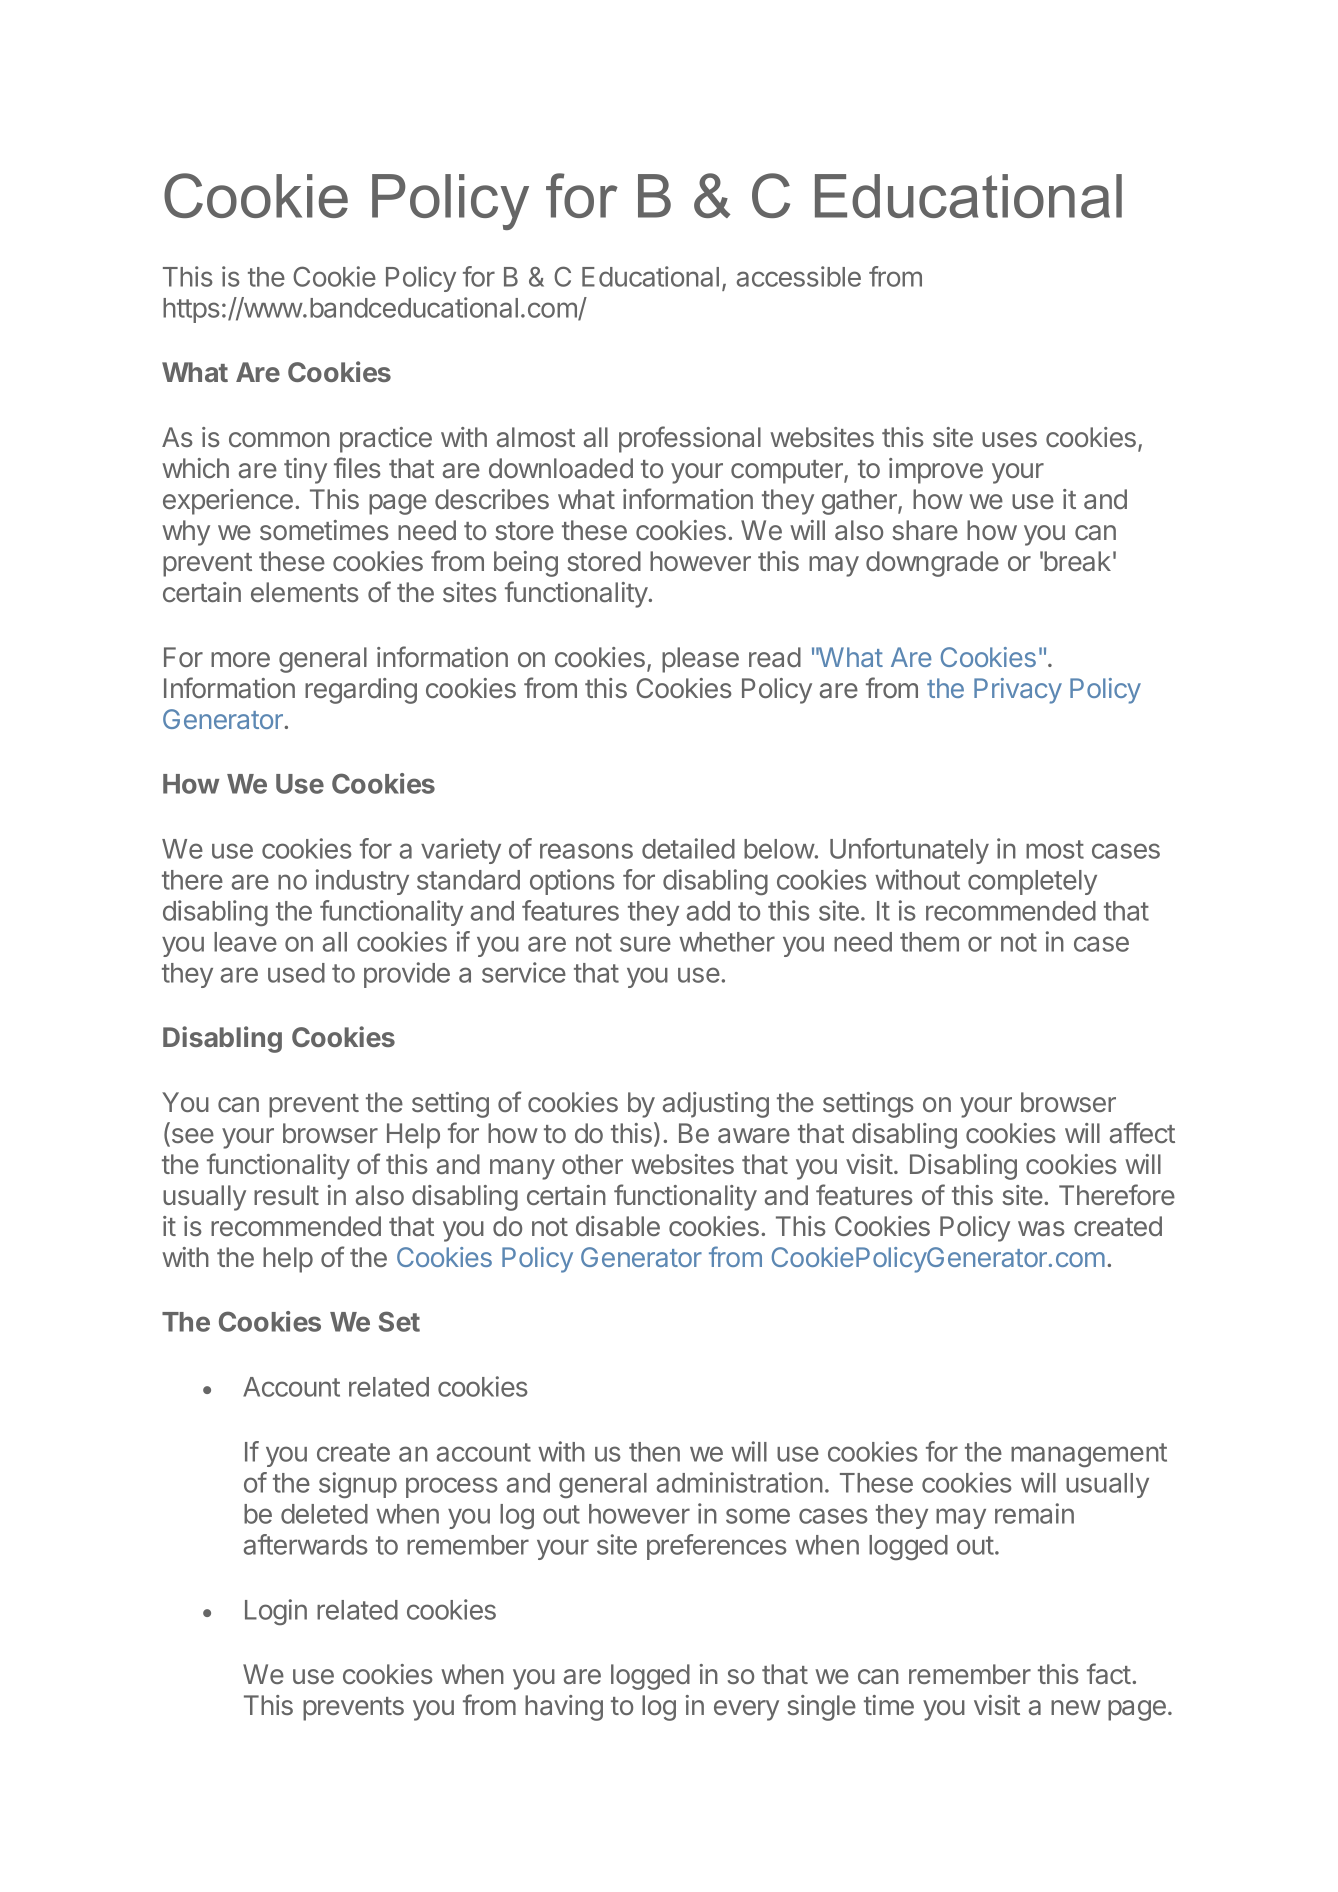  What do you see at coordinates (799, 276) in the page?
I see `accessible` at bounding box center [799, 276].
